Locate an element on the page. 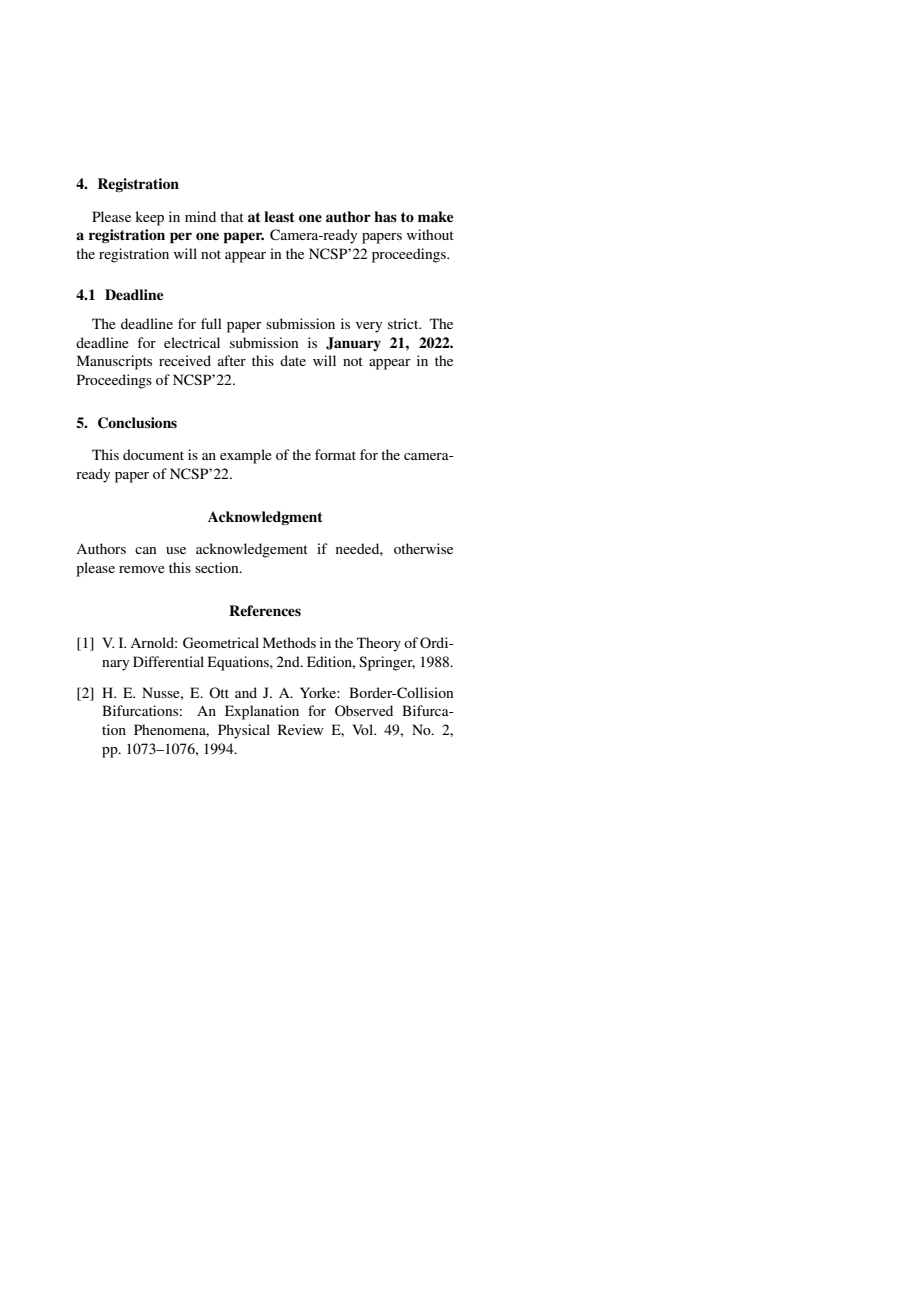 The image size is (924, 1308). least is located at coordinates (279, 217).
